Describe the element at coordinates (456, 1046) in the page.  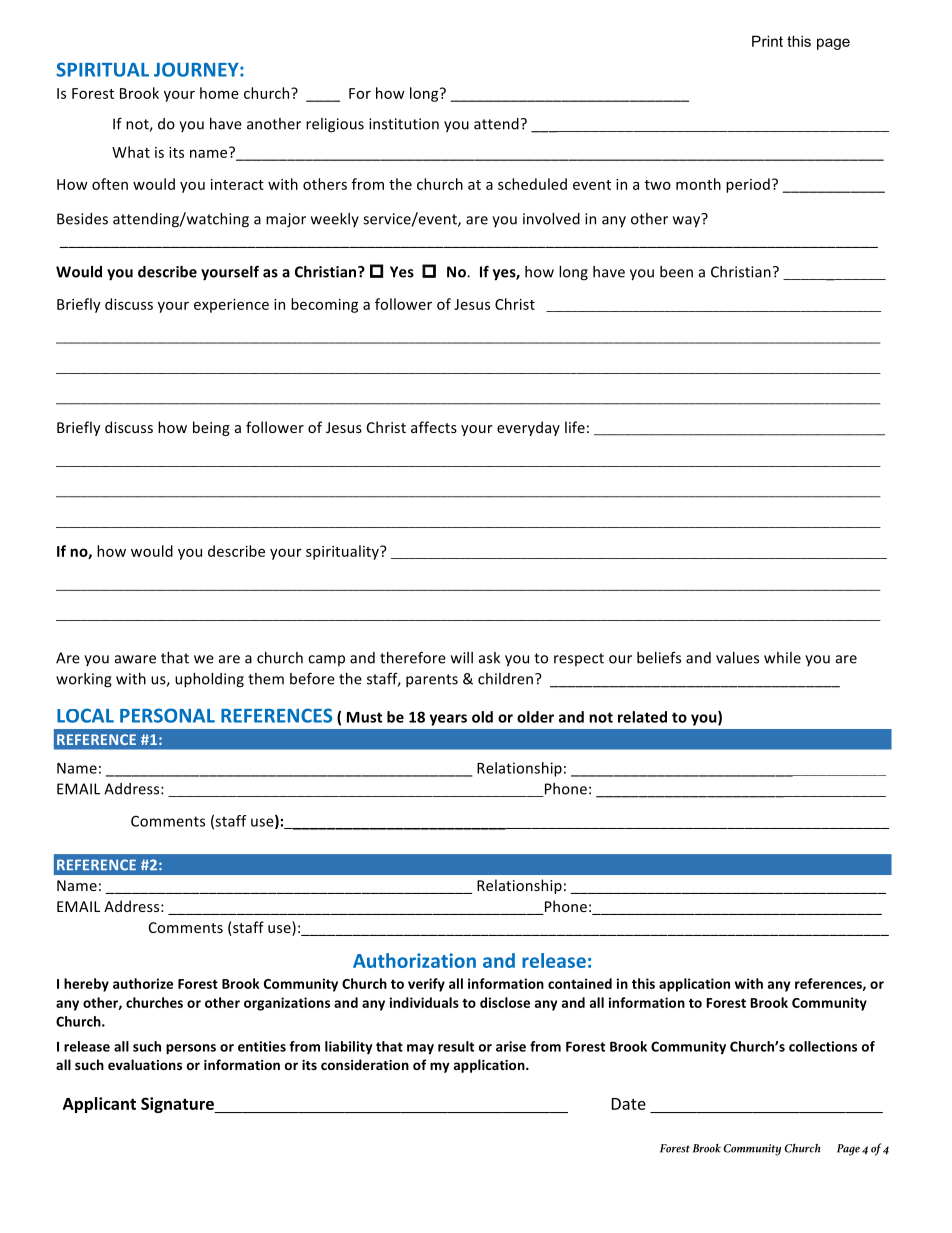
I see `result` at that location.
